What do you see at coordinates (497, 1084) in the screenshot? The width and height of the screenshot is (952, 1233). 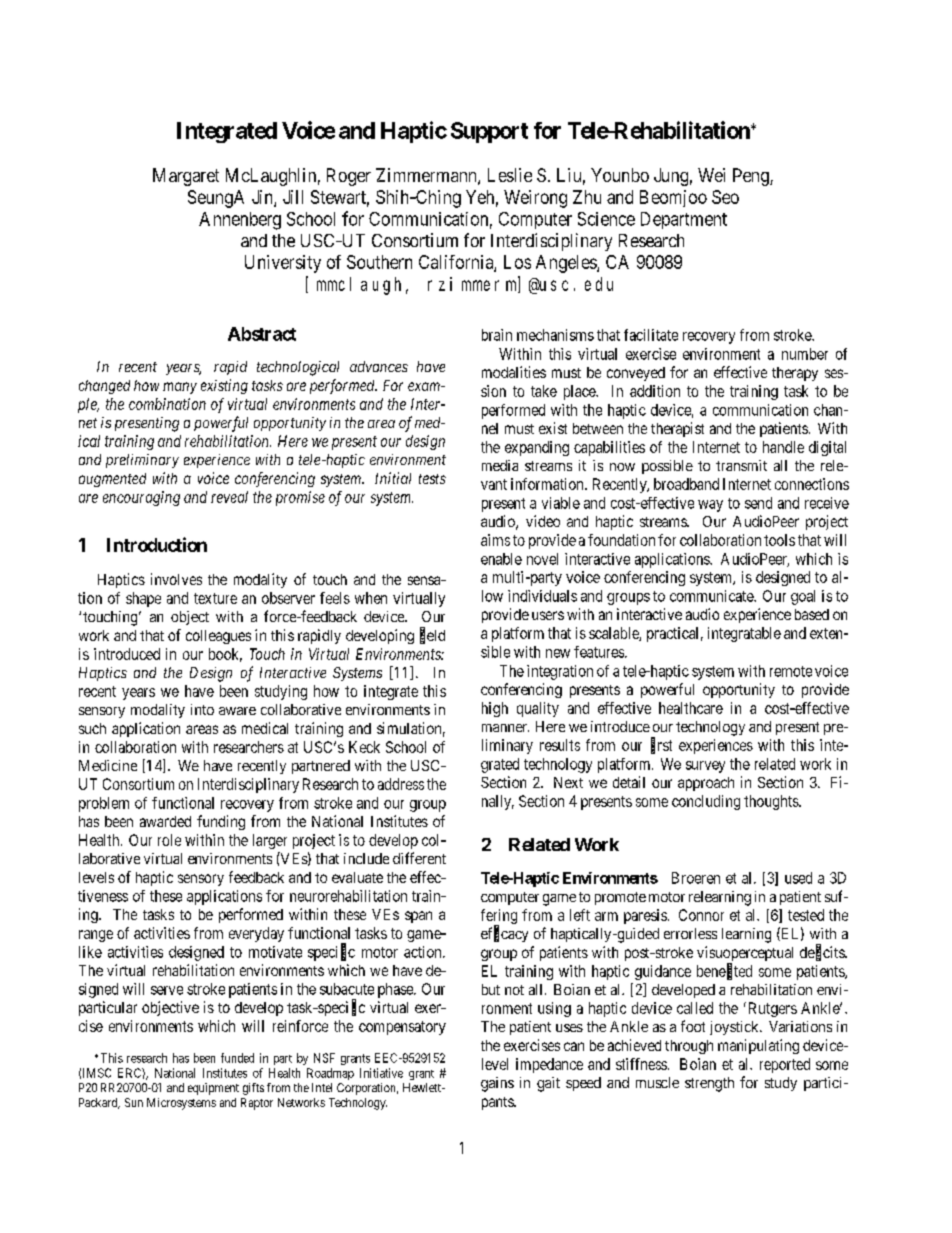 I see `gains` at bounding box center [497, 1084].
